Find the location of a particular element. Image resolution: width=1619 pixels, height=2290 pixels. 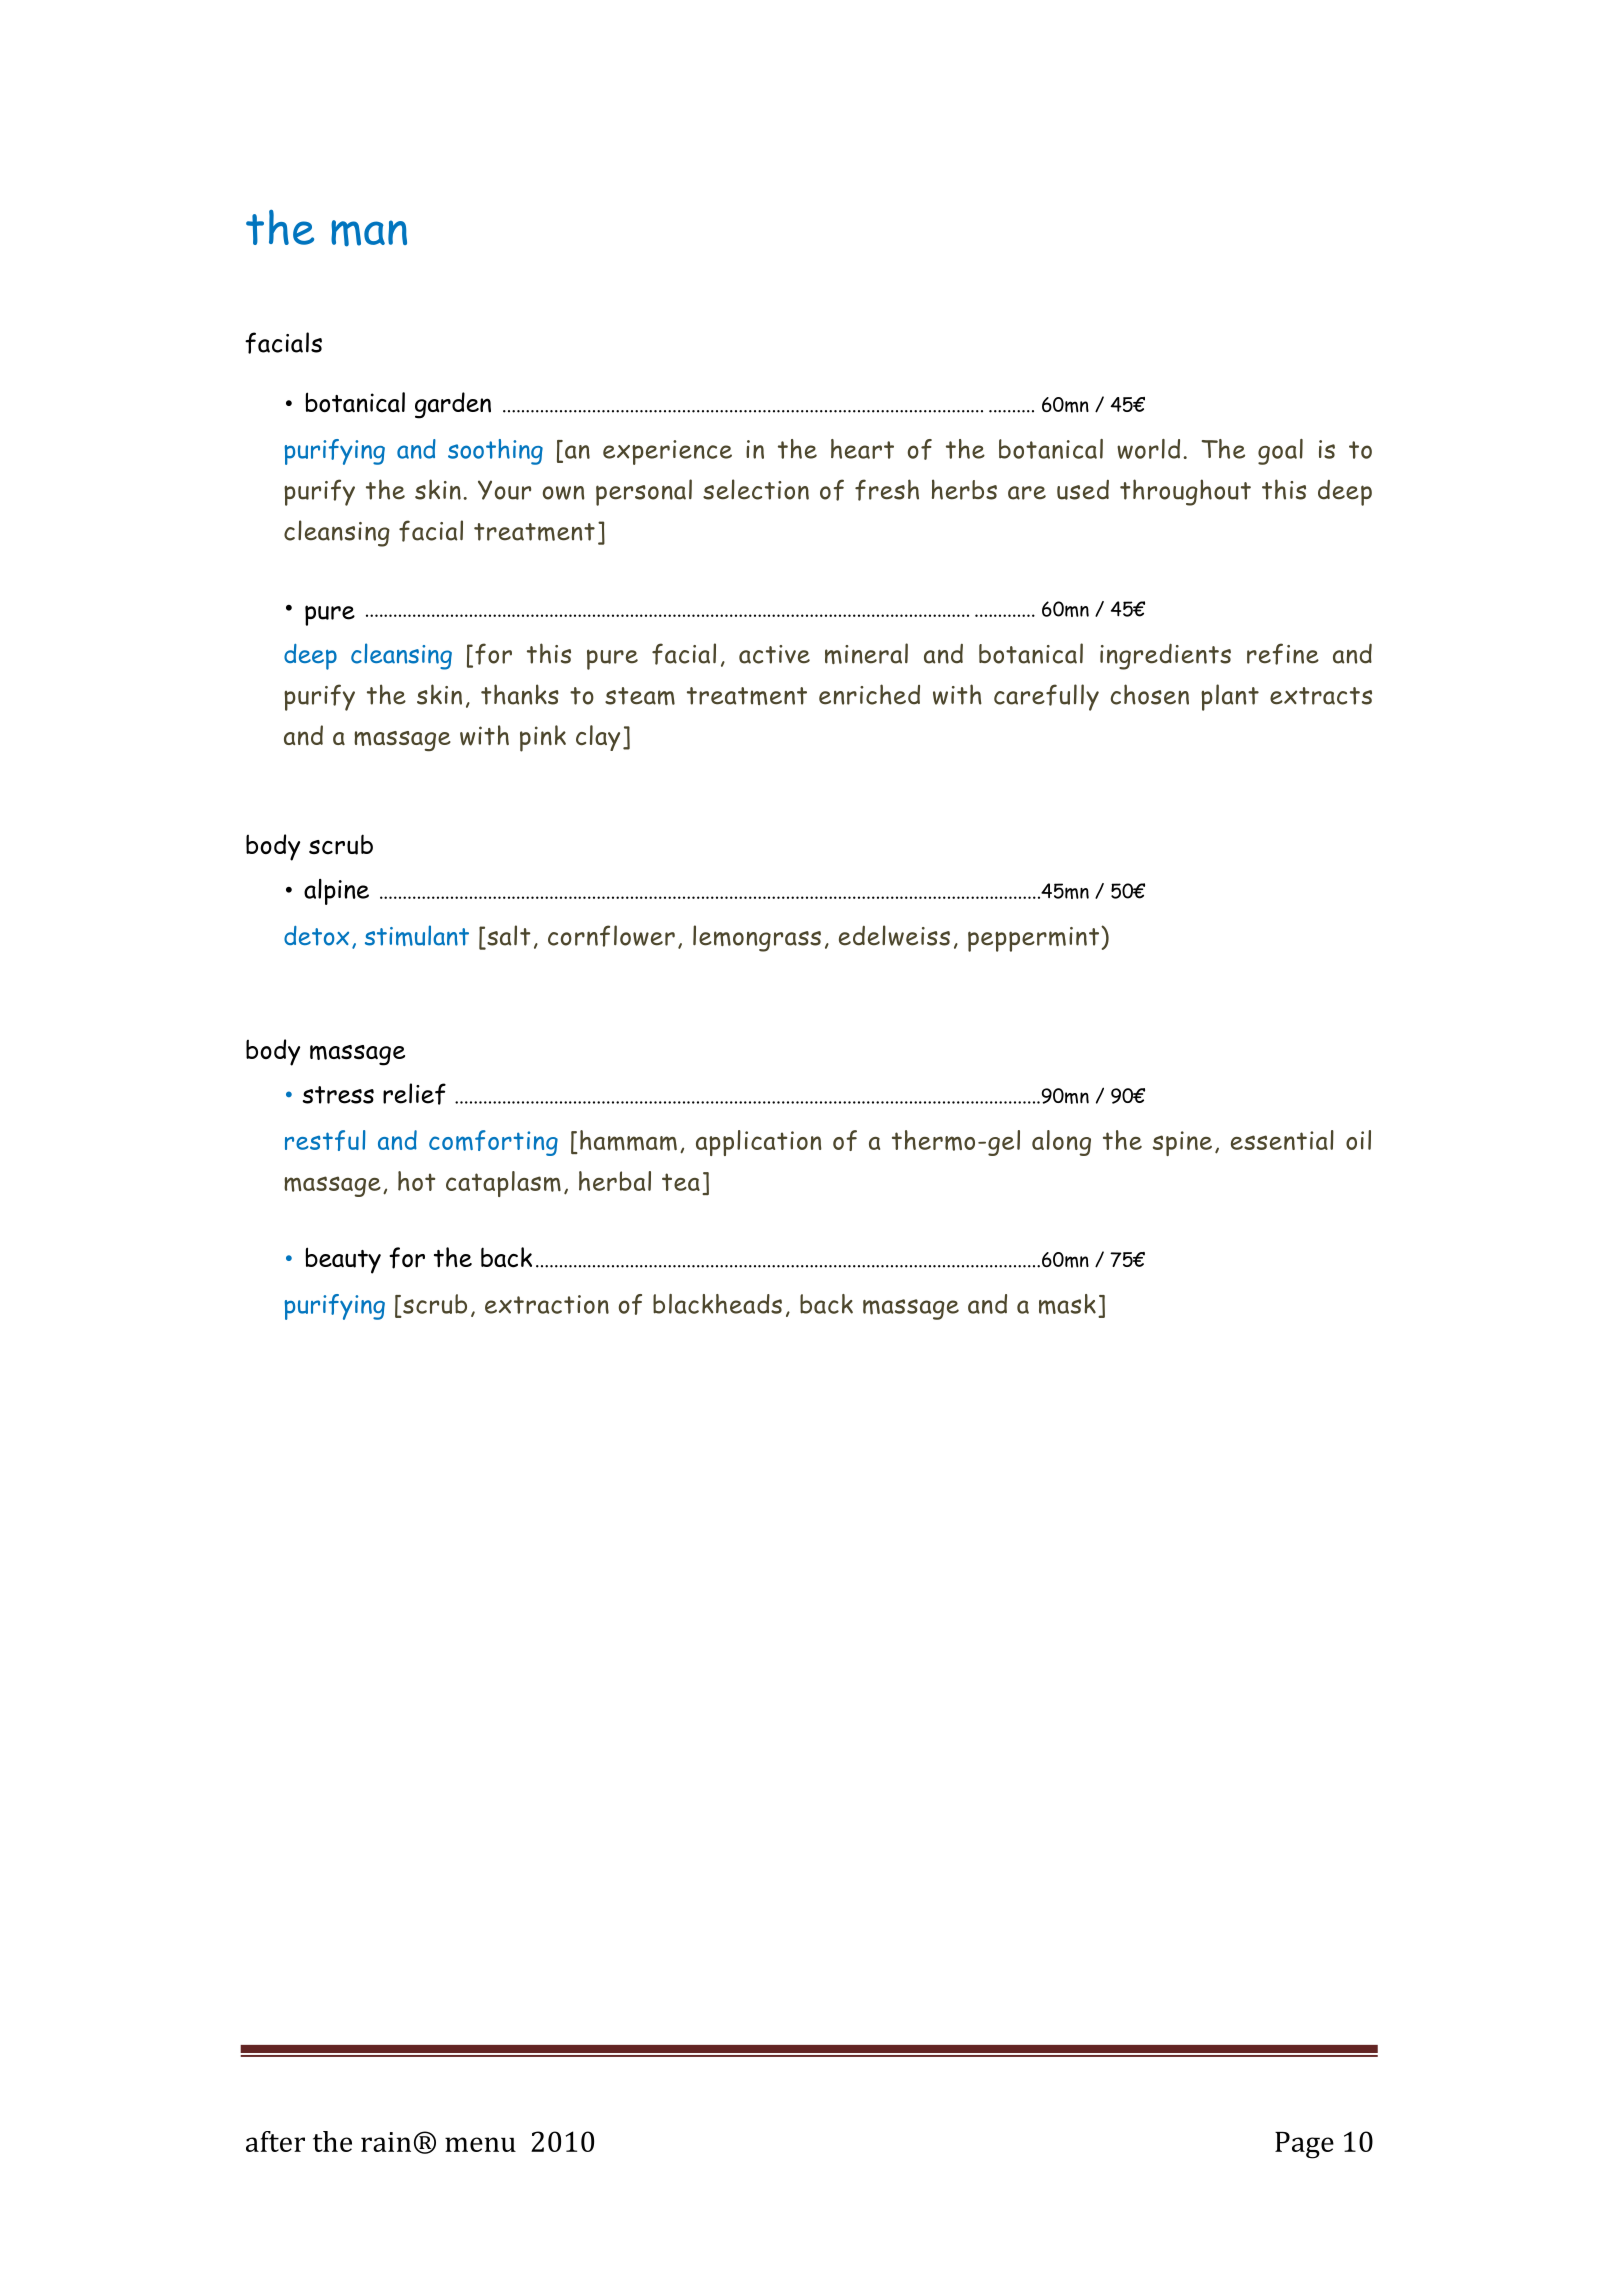

Page is located at coordinates (1304, 2145).
